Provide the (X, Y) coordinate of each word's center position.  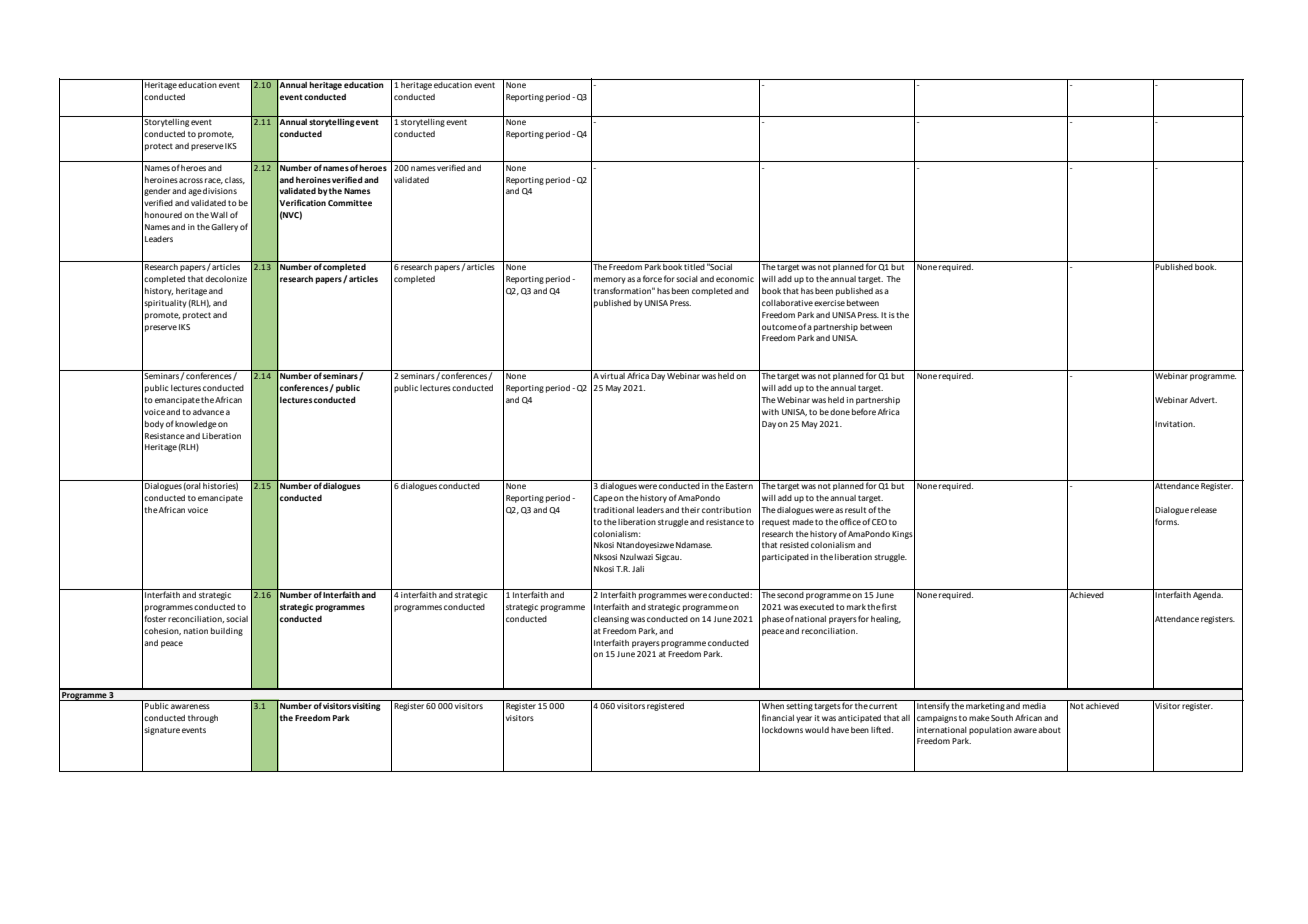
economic (735, 279)
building (227, 632)
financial (778, 717)
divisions (220, 191)
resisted (794, 545)
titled (694, 267)
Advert (1203, 400)
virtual (612, 376)
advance (208, 412)
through (203, 719)
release (1204, 510)
